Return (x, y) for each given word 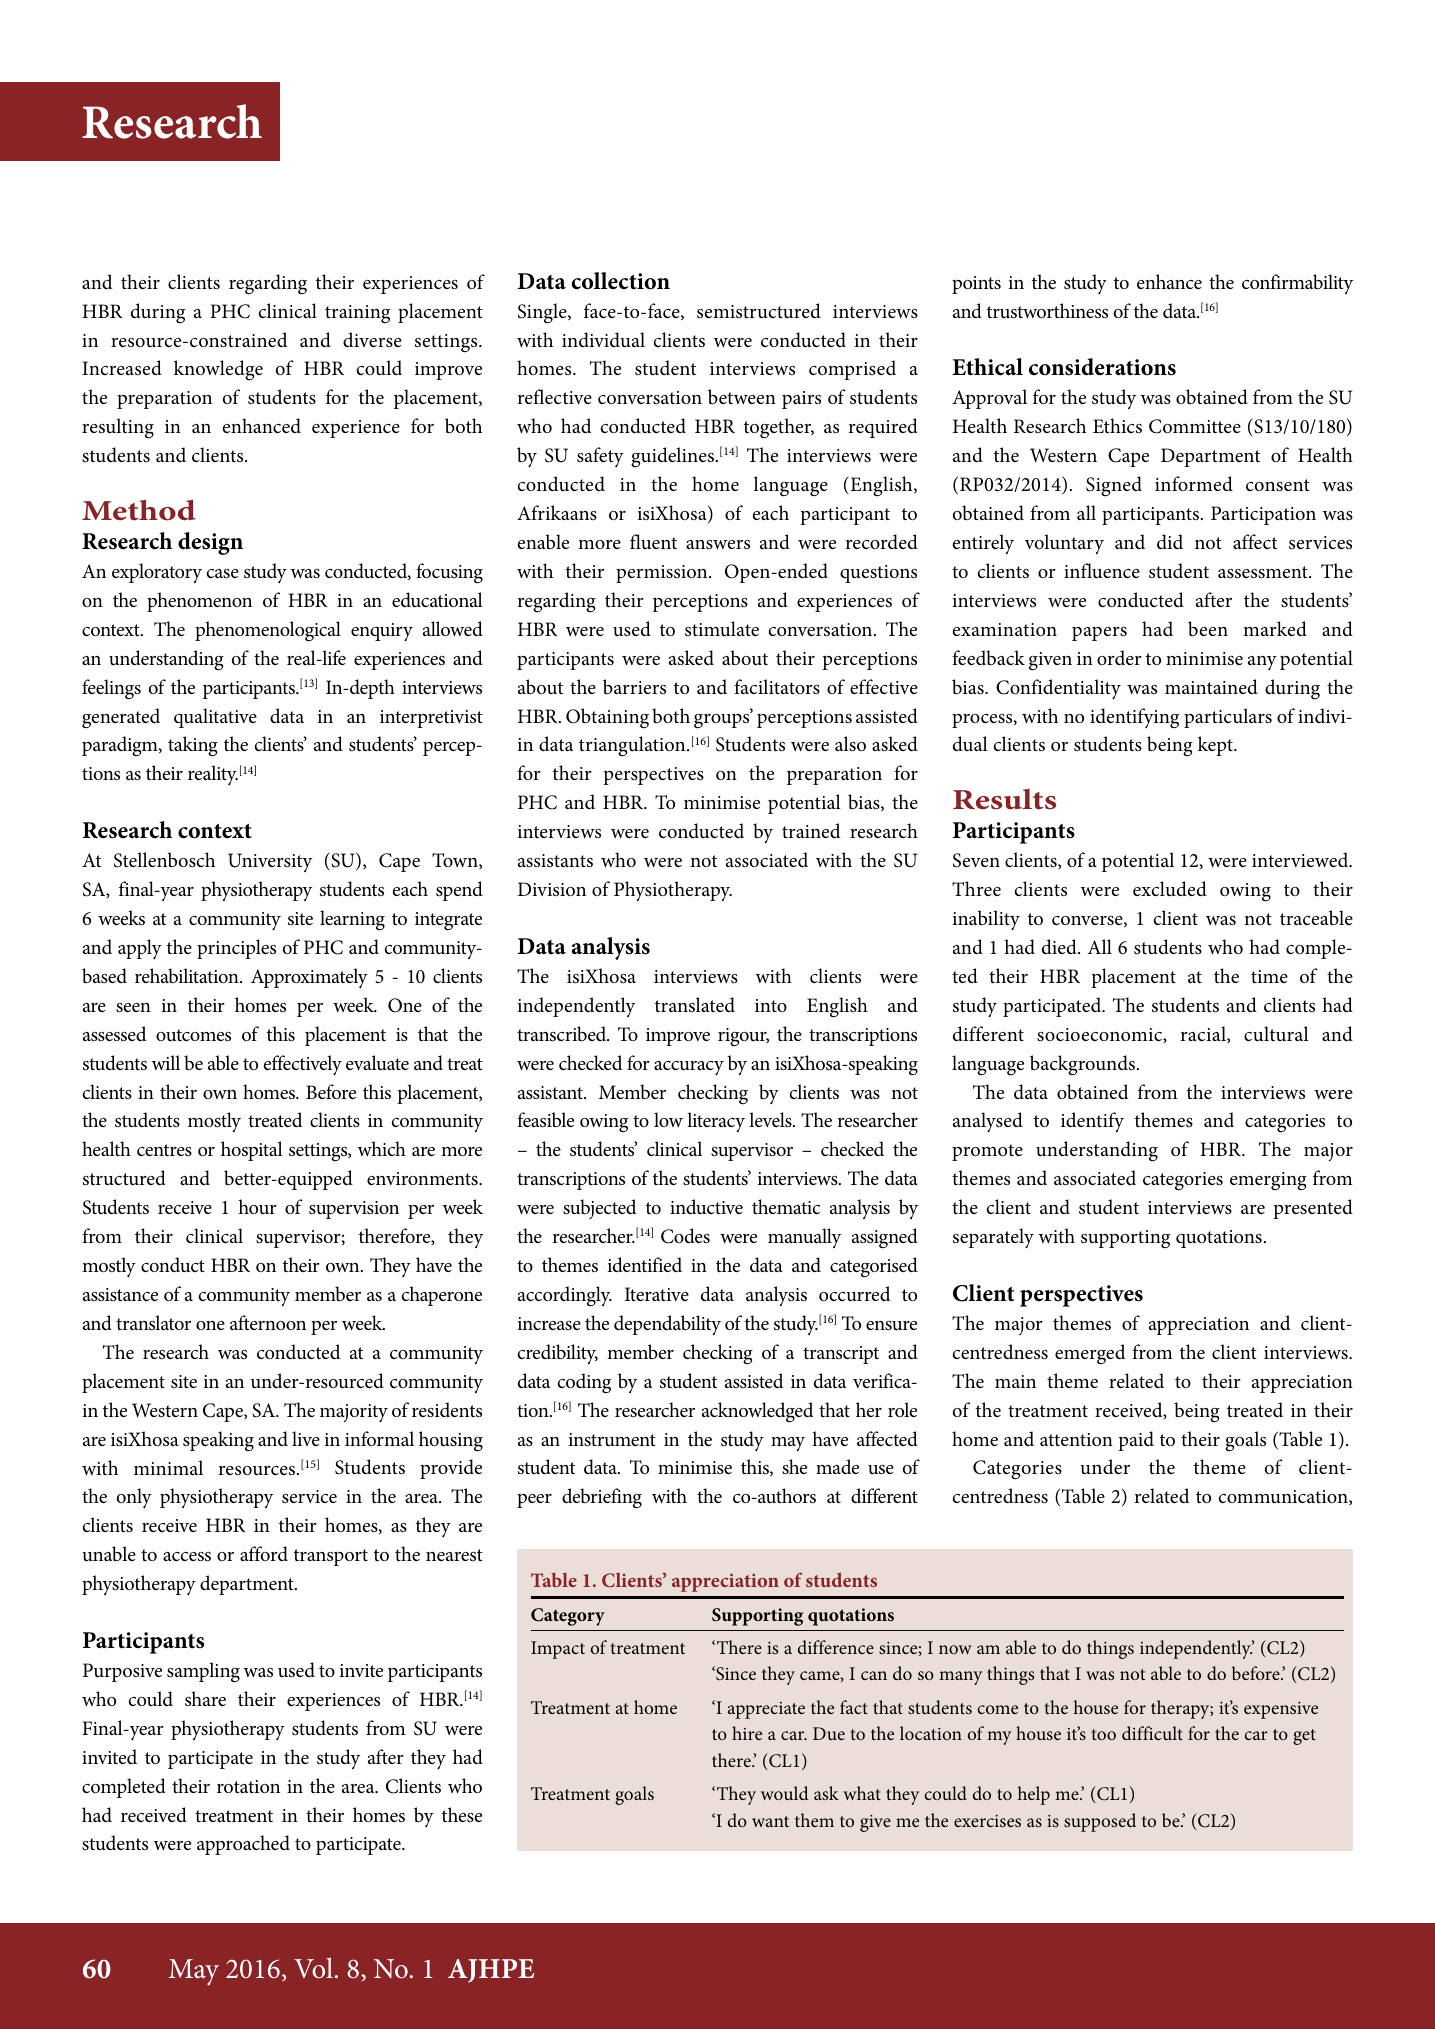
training (357, 314)
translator (153, 1322)
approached (243, 1845)
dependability (667, 1325)
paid (1136, 1441)
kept (1216, 746)
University (270, 862)
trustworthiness (1047, 311)
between (742, 396)
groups (723, 720)
